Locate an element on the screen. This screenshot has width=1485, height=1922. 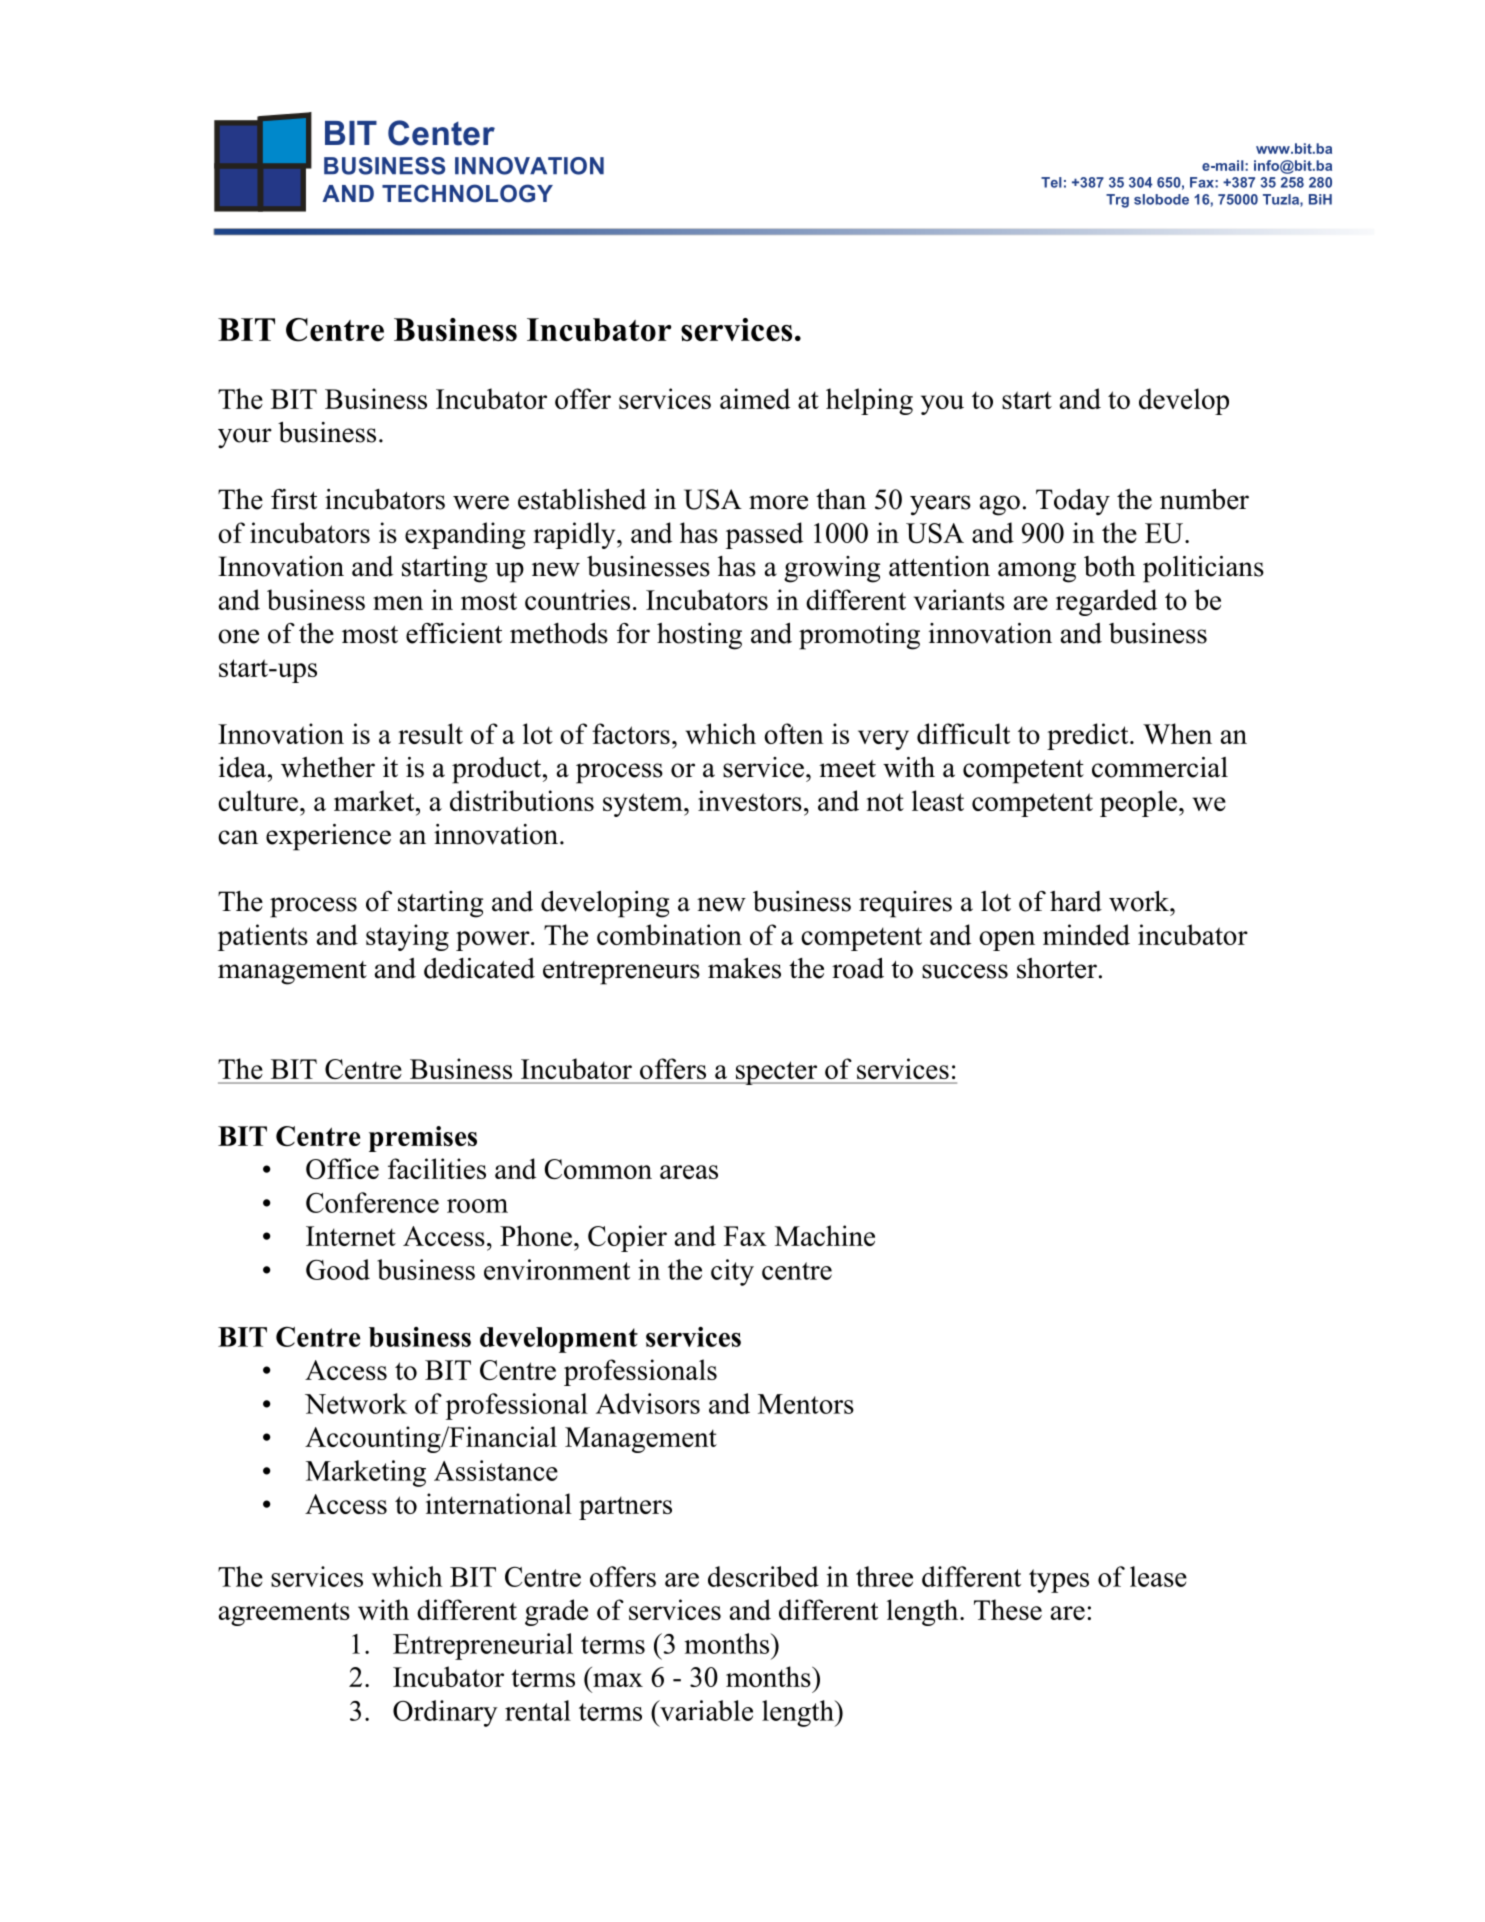
more is located at coordinates (778, 502).
